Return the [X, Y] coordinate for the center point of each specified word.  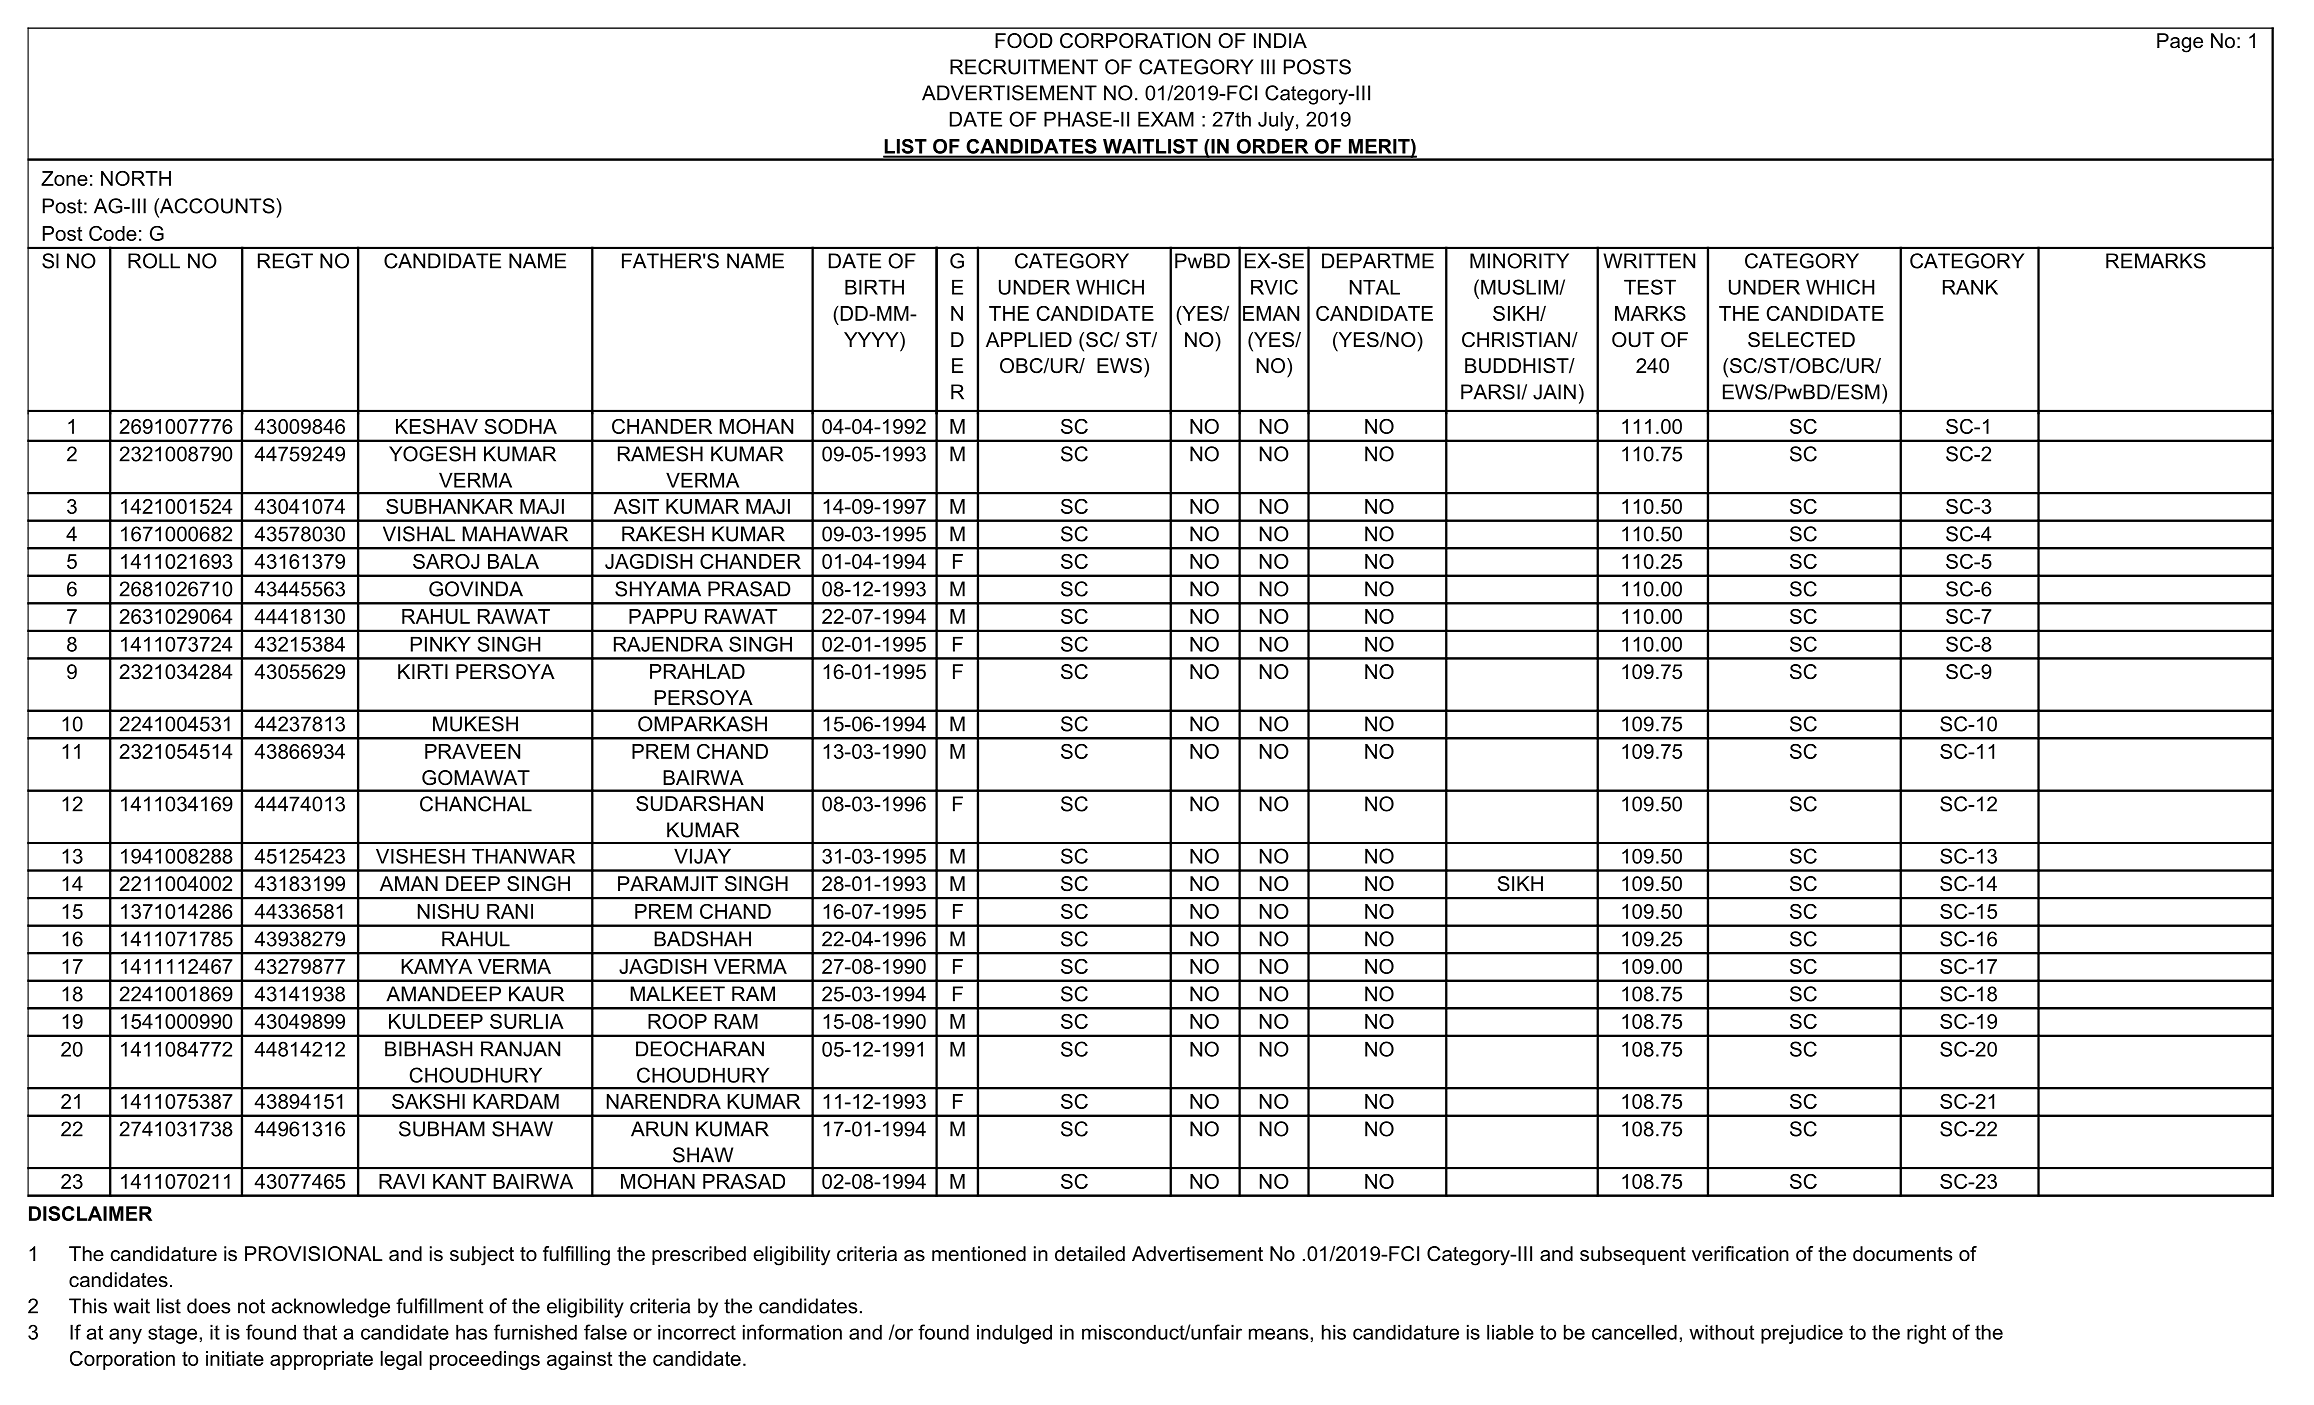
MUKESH [475, 724]
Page [2180, 43]
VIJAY [702, 856]
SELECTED [1801, 340]
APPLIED [1029, 339]
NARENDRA [664, 1101]
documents [1902, 1254]
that [320, 1332]
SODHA [520, 426]
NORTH [136, 178]
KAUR [536, 994]
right [1926, 1334]
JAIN [1554, 392]
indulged [1014, 1334]
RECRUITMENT [1024, 67]
